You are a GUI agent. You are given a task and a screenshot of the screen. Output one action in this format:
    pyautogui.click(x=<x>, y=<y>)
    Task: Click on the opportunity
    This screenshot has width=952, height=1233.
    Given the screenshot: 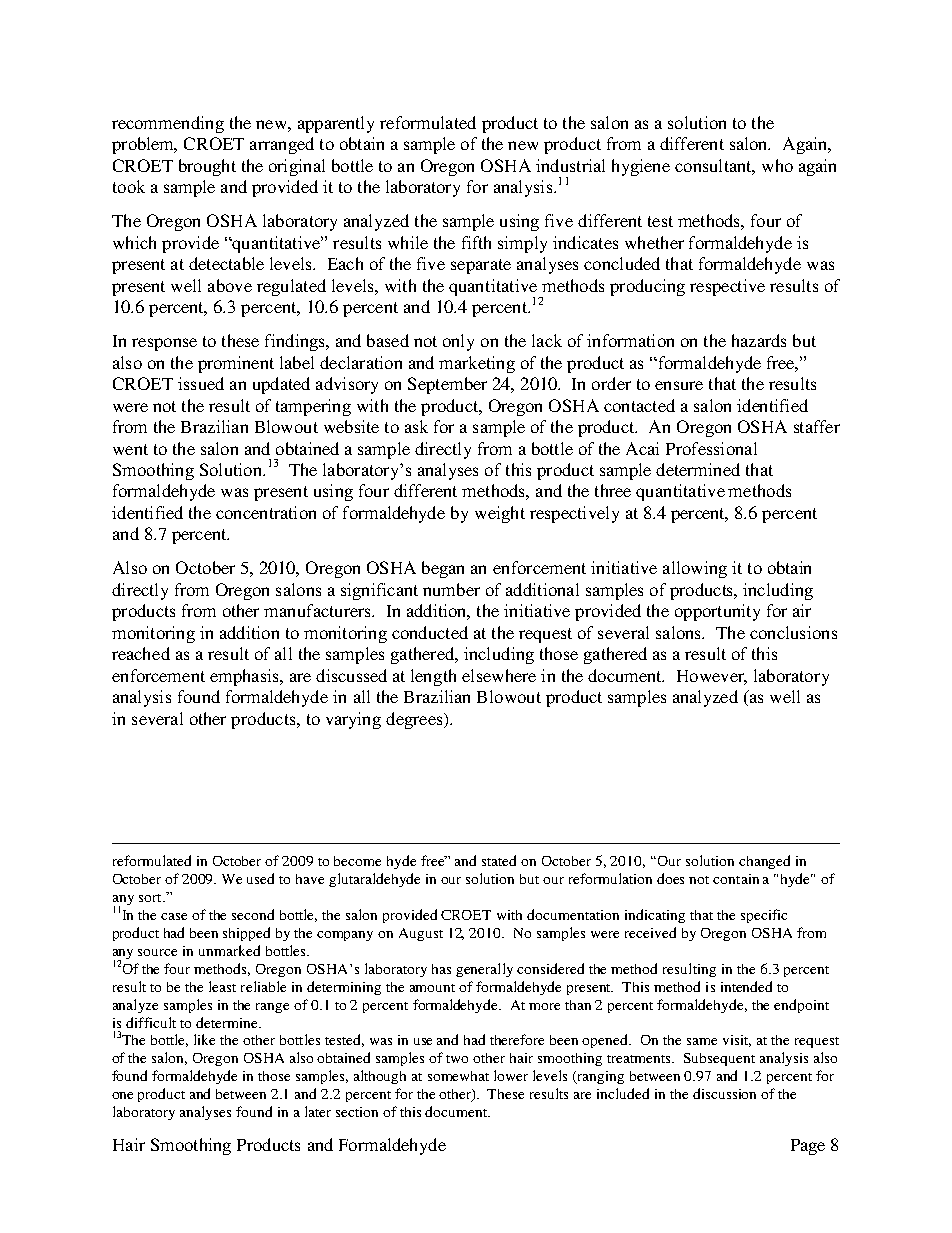 What is the action you would take?
    pyautogui.click(x=717, y=612)
